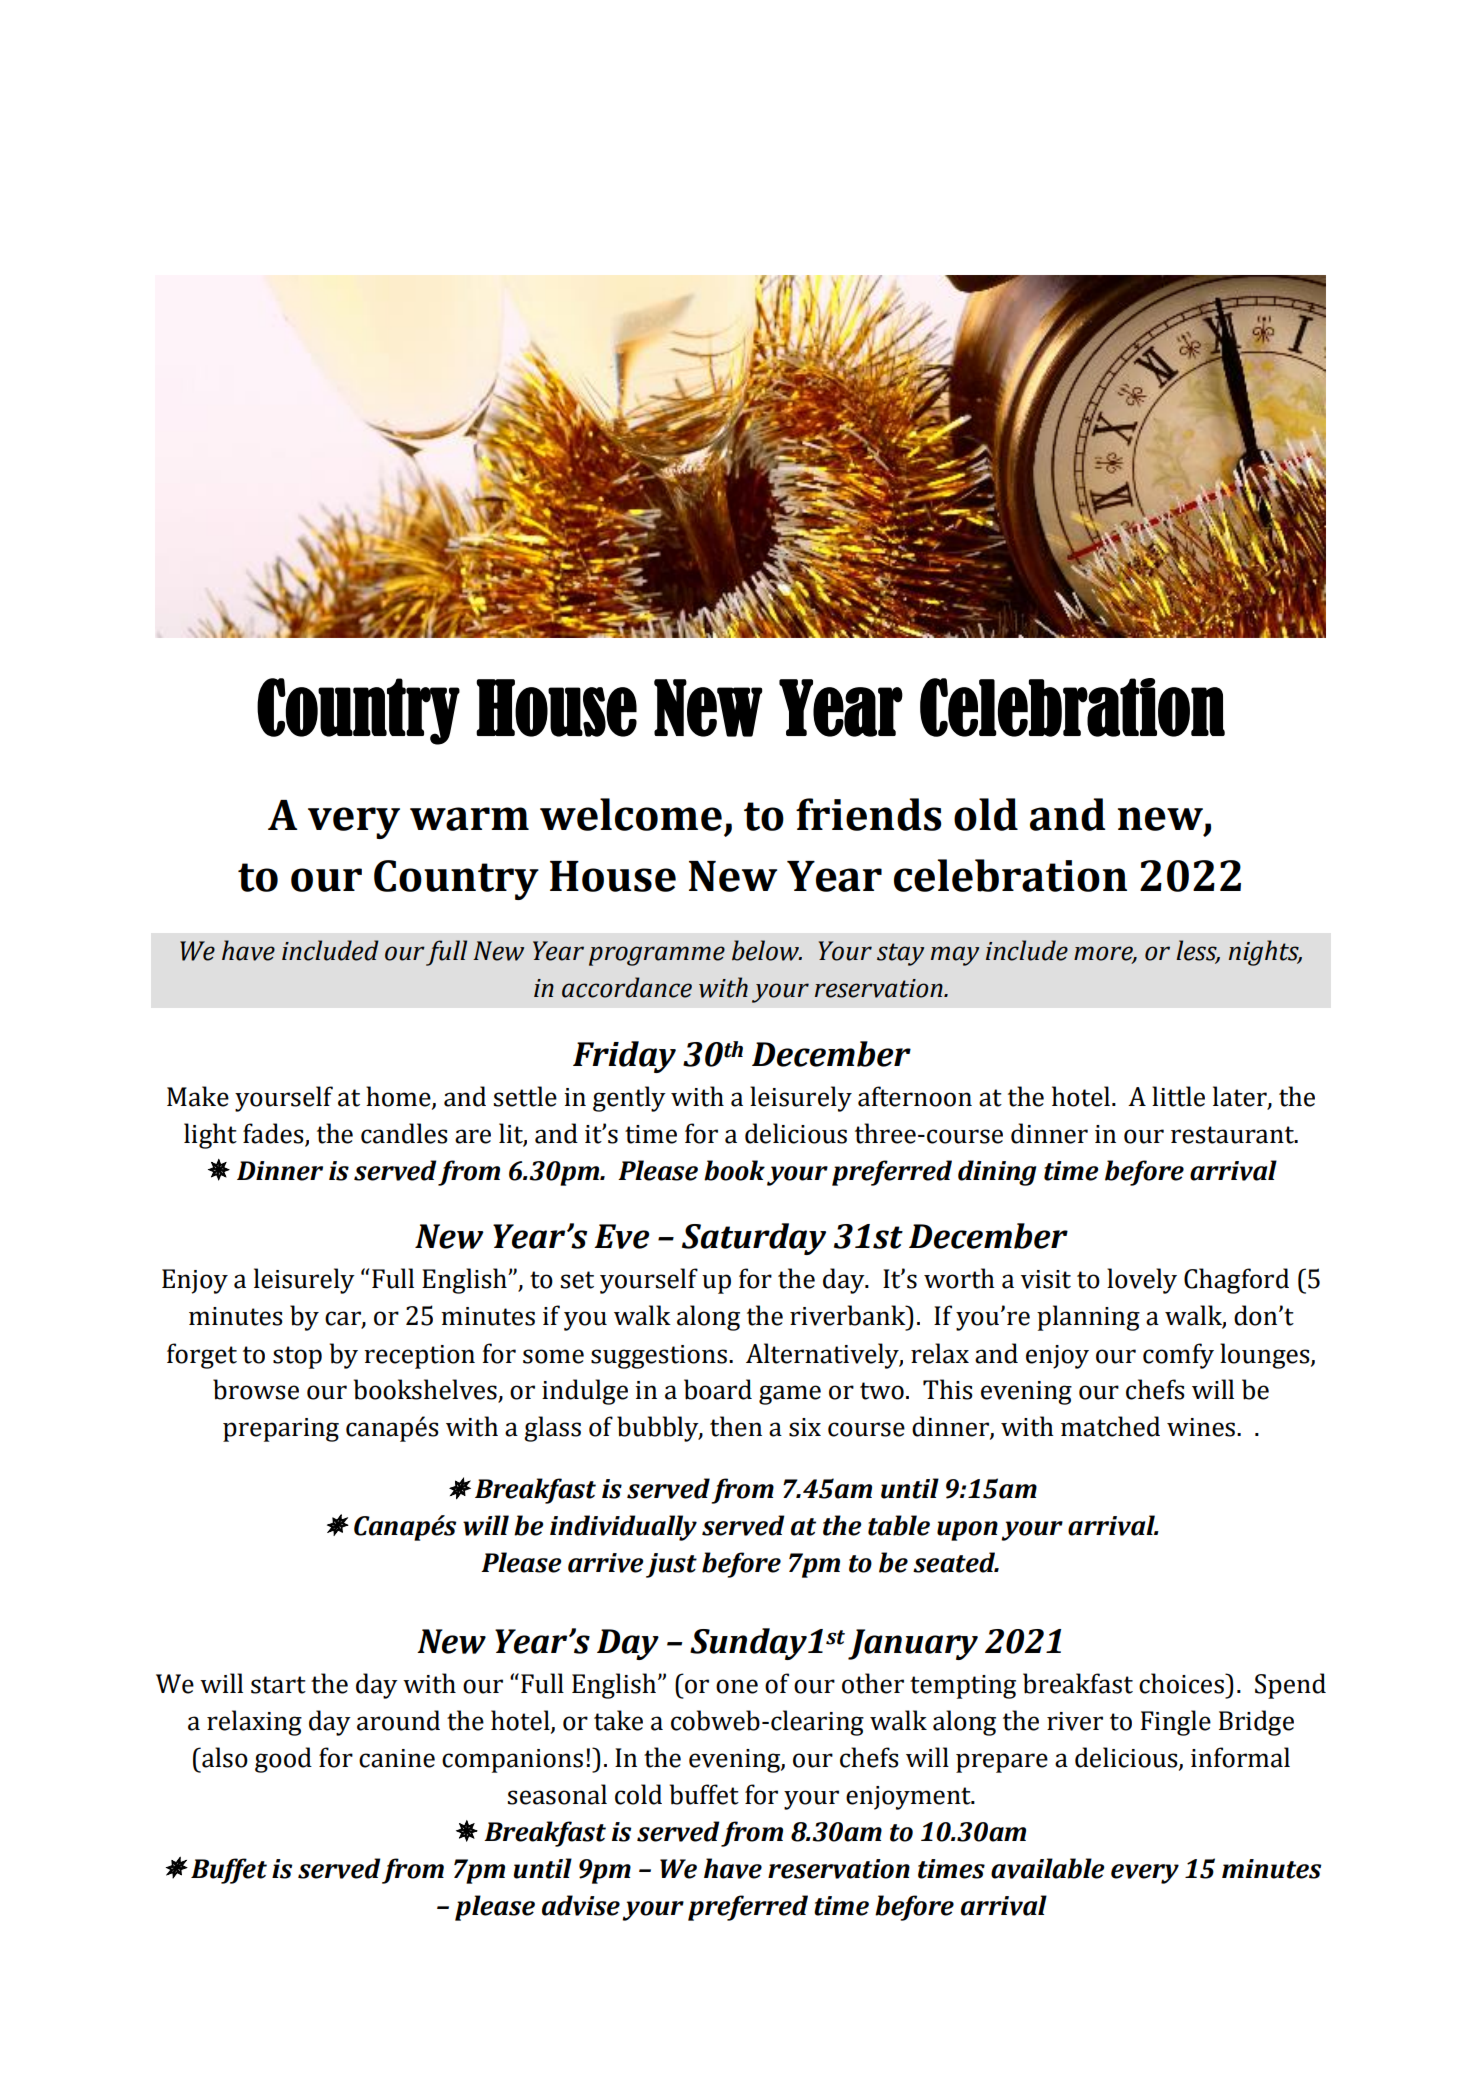  I want to click on board, so click(718, 1389).
